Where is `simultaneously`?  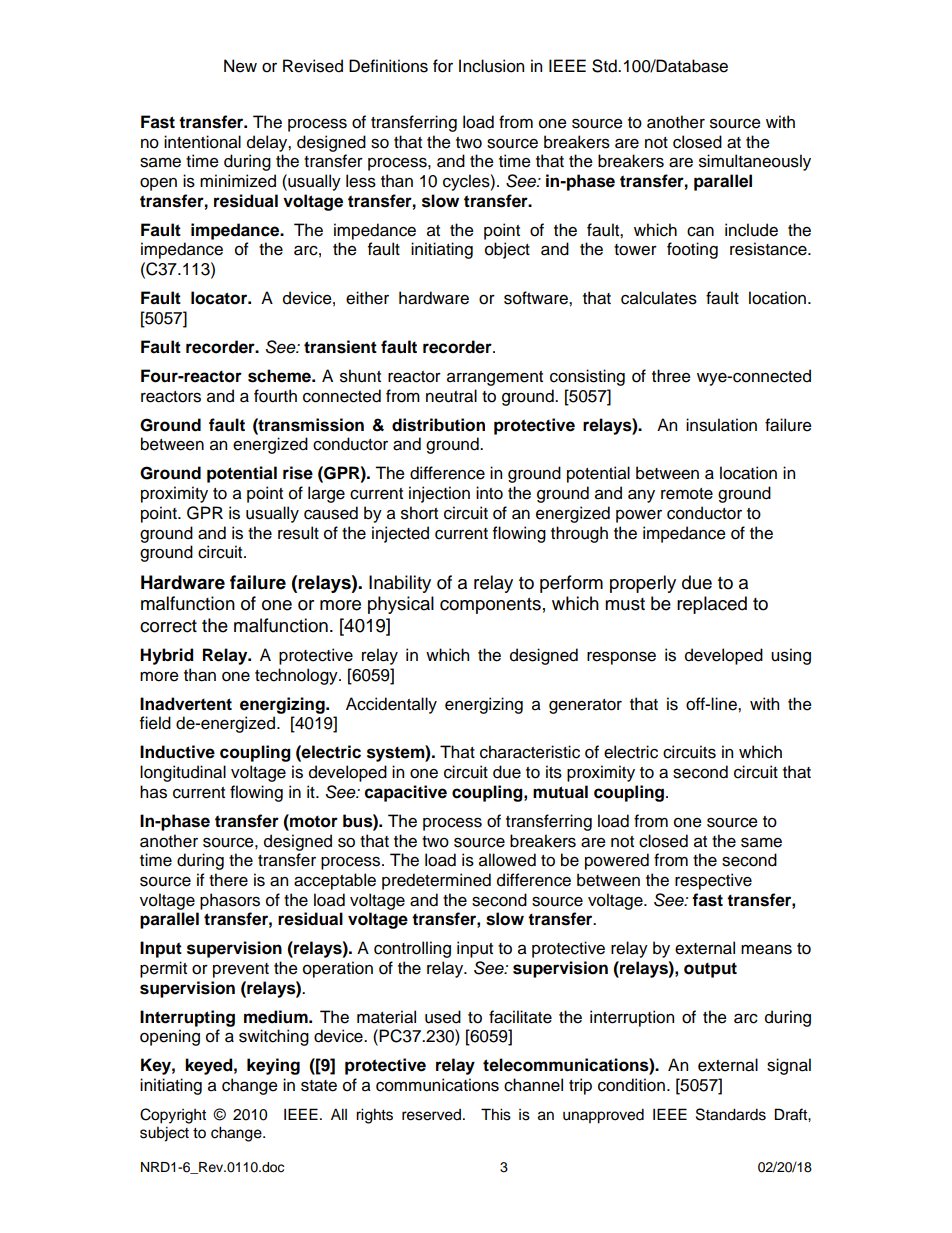
simultaneously is located at coordinates (755, 162).
